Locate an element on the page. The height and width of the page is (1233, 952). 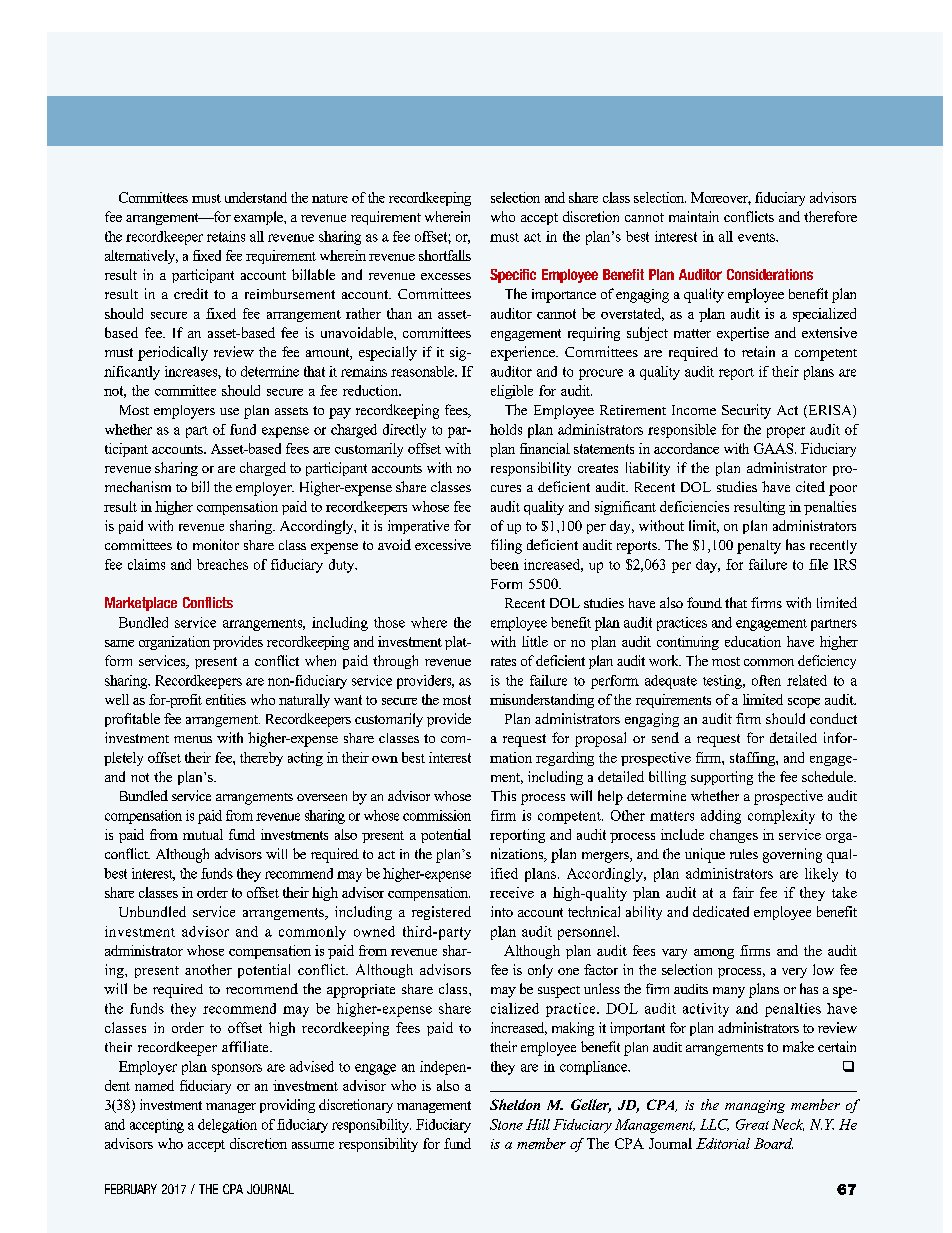
filing is located at coordinates (506, 546).
